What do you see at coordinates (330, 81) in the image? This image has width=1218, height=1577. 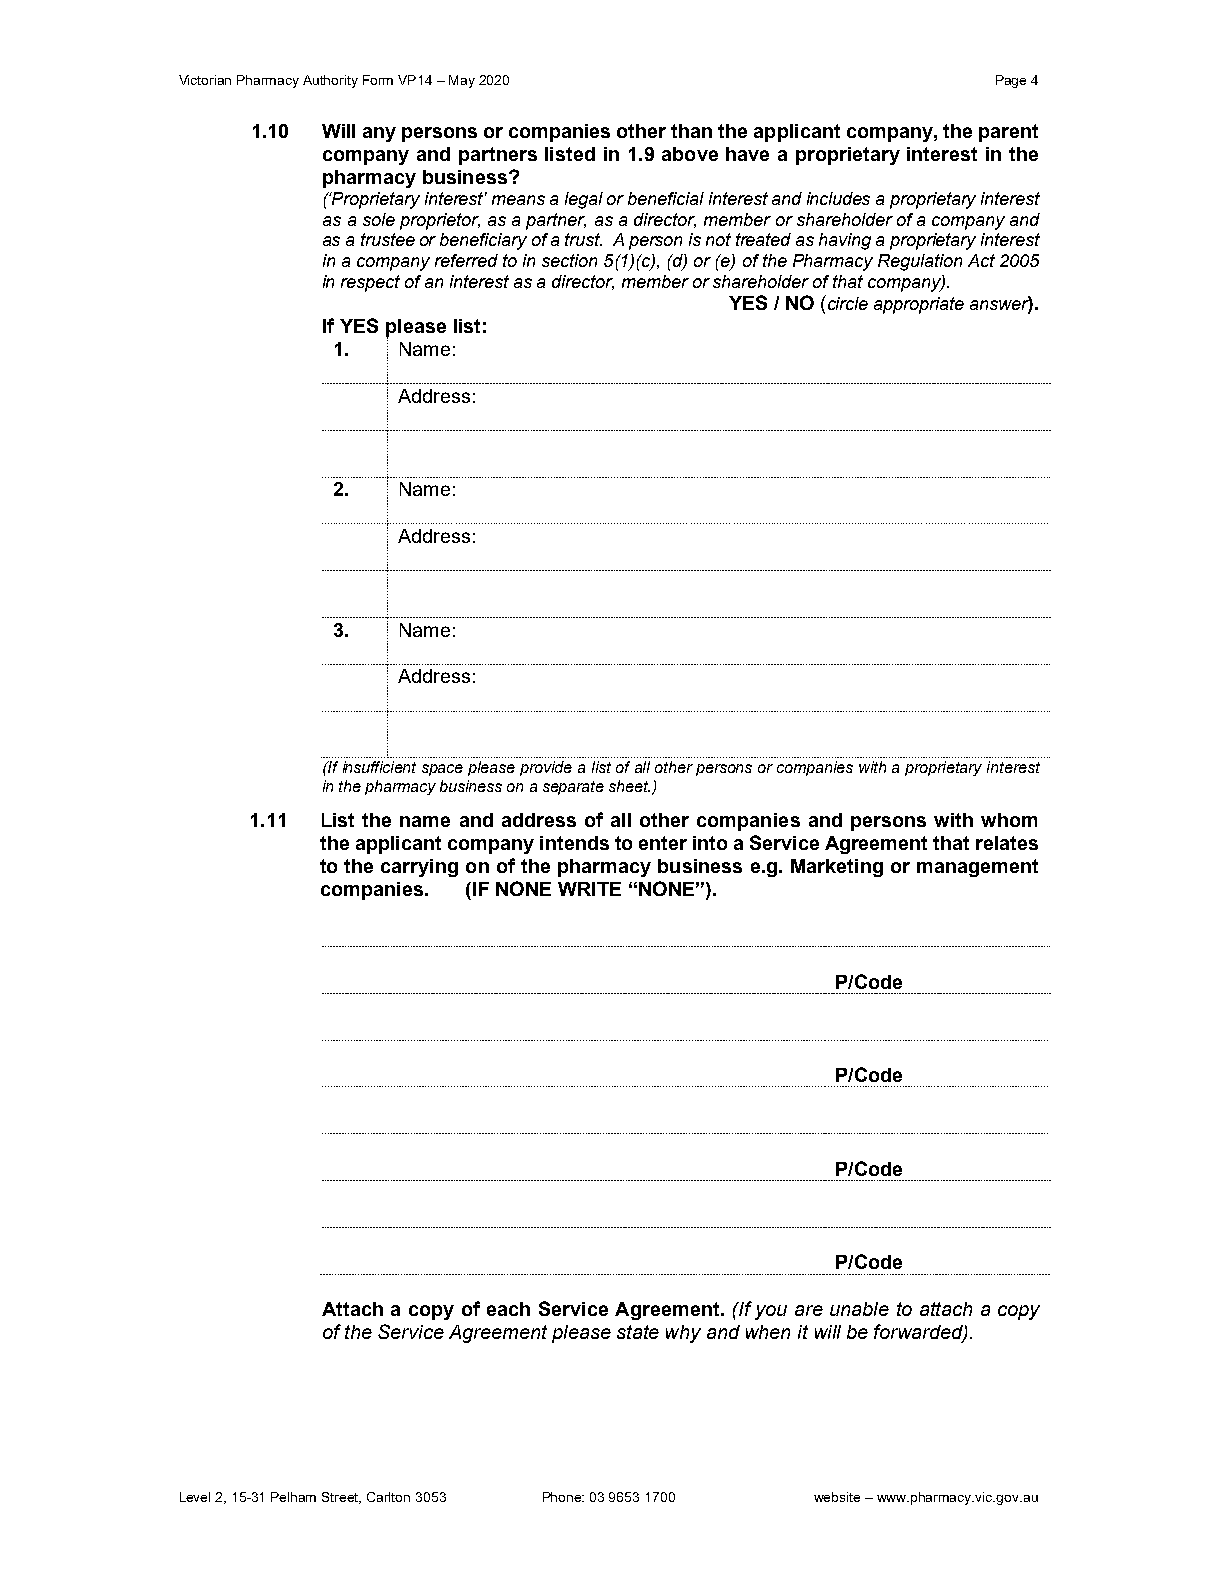 I see `Authority` at bounding box center [330, 81].
